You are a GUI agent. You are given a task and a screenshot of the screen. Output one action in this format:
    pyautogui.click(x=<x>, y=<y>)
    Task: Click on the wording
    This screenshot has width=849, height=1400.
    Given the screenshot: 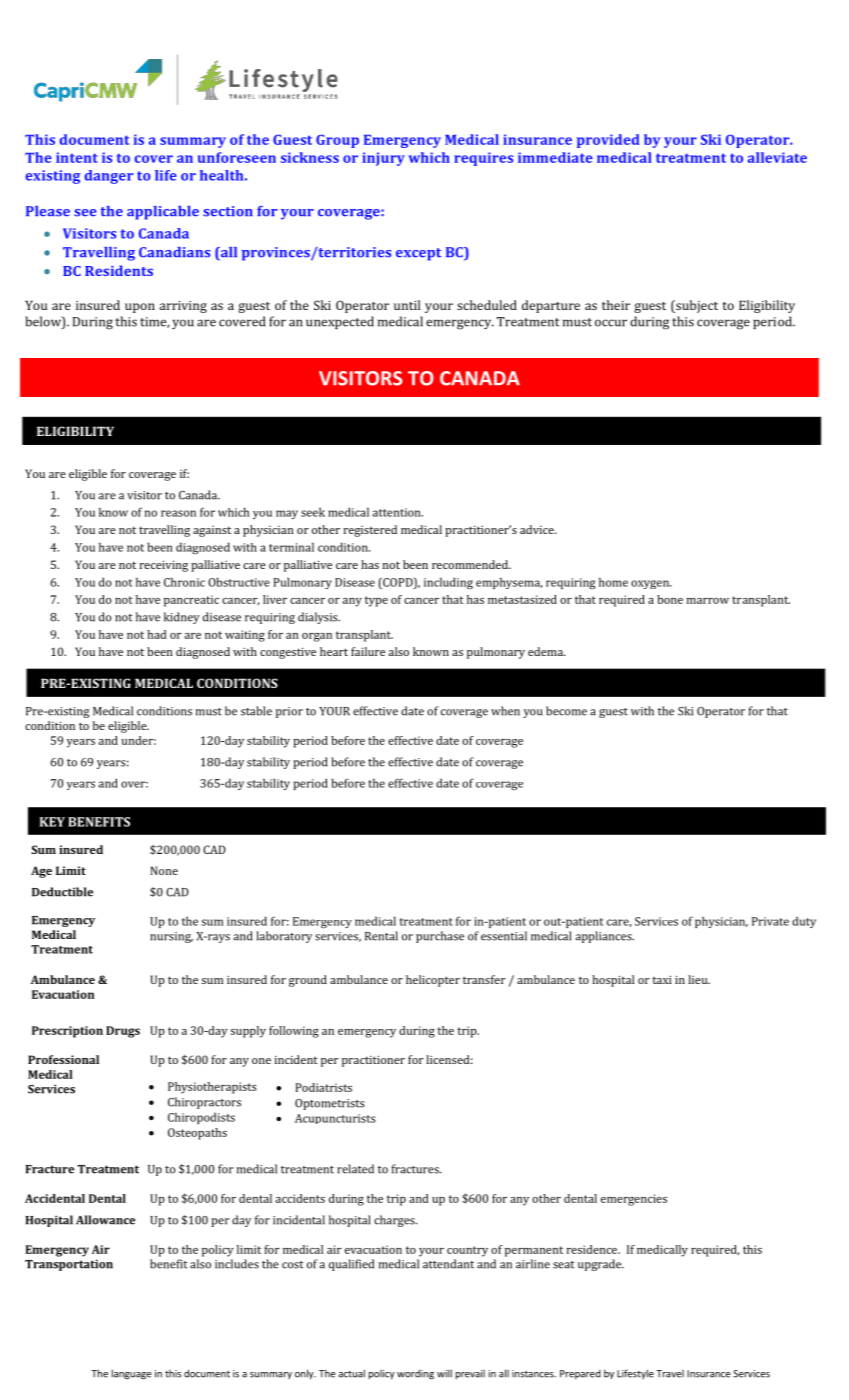 What is the action you would take?
    pyautogui.click(x=415, y=1374)
